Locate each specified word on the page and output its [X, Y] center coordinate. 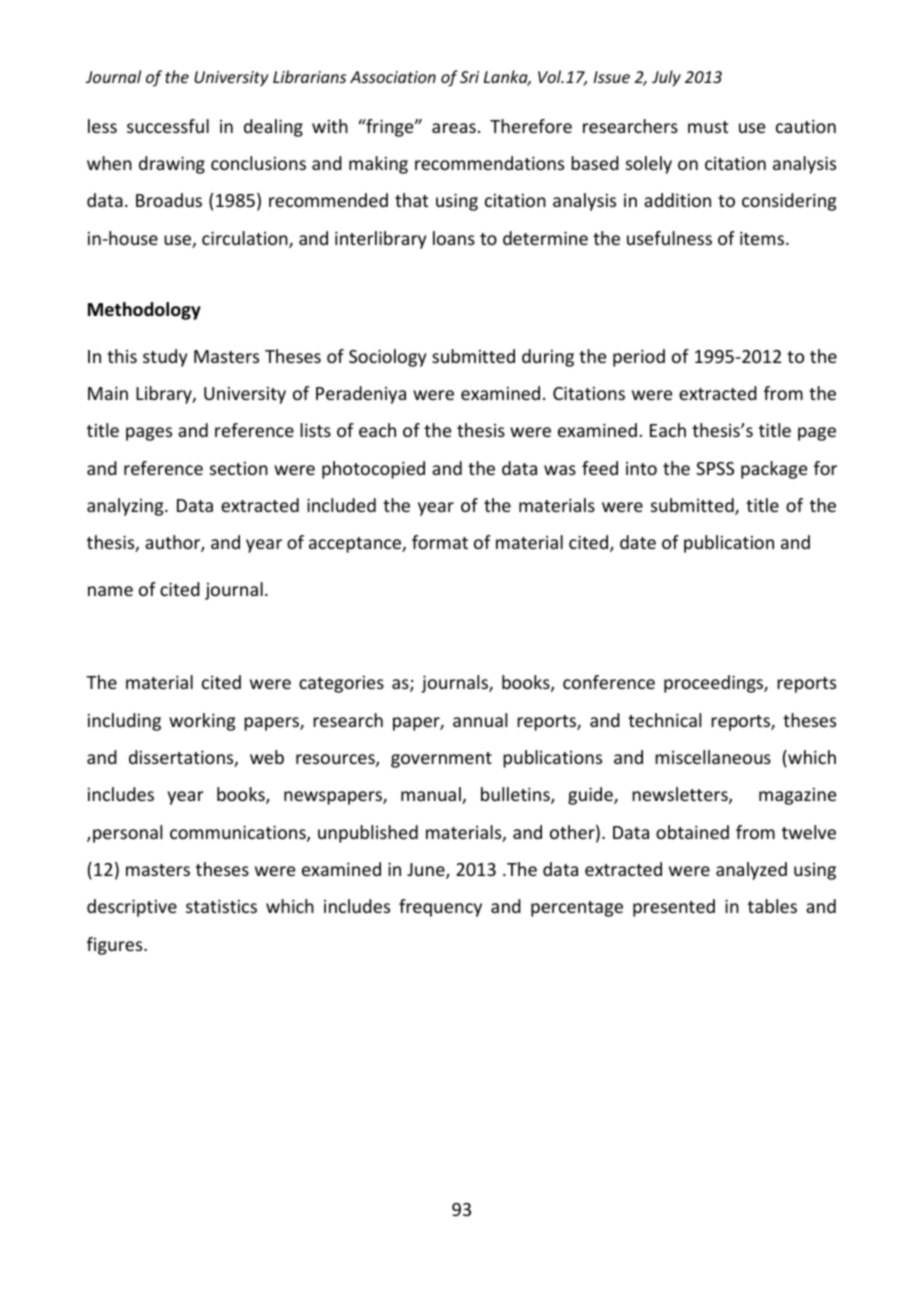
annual [480, 720]
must [708, 127]
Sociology [387, 358]
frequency [440, 908]
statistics [221, 906]
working [202, 722]
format [440, 542]
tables [772, 906]
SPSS [715, 468]
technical [664, 720]
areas [454, 128]
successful [168, 126]
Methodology [144, 311]
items [762, 238]
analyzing [126, 507]
